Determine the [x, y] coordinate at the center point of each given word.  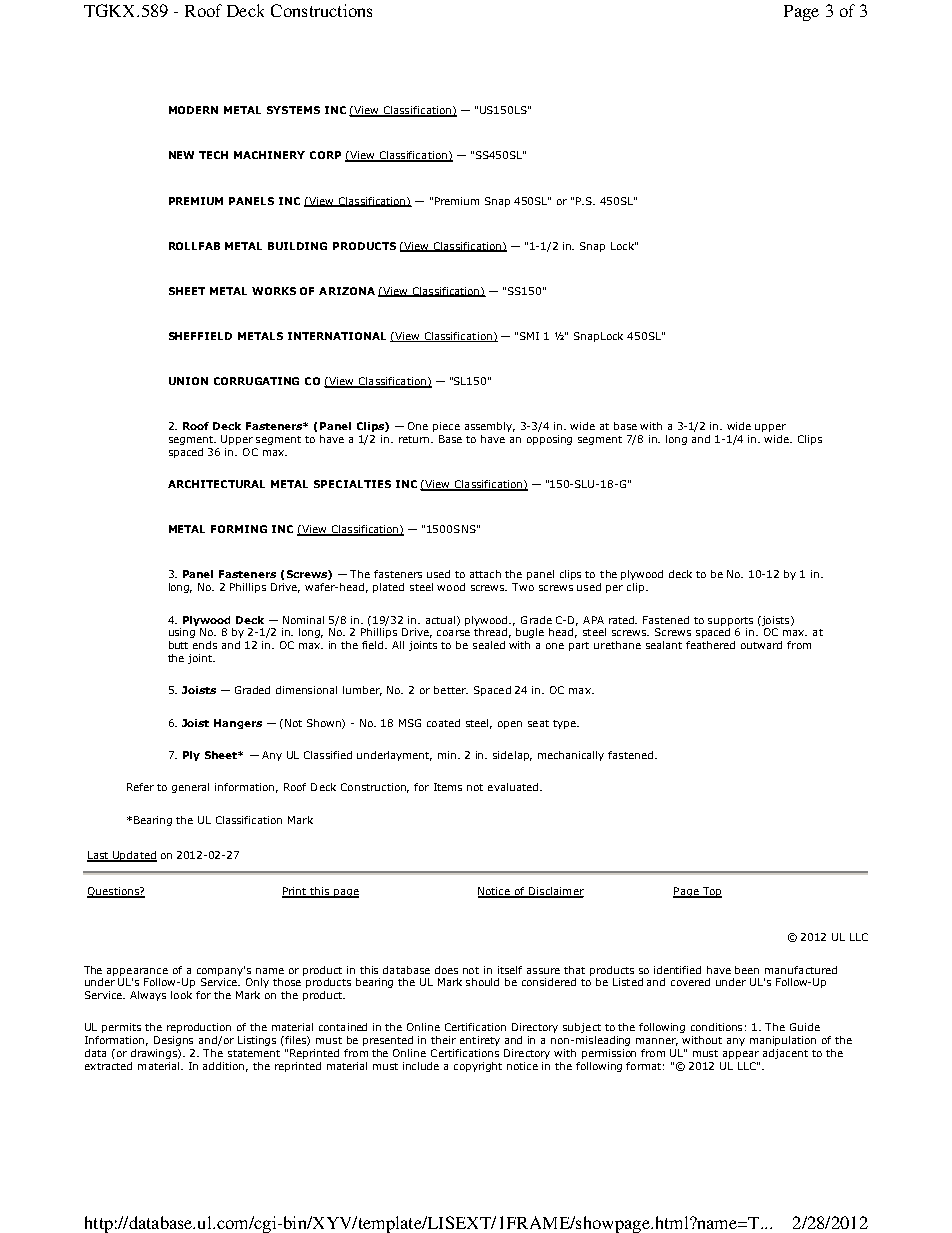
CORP [325, 155]
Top [711, 892]
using [182, 633]
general [190, 788]
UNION [188, 381]
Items [448, 787]
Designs [173, 1041]
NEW [181, 155]
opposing [549, 440]
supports [730, 621]
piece [446, 427]
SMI [529, 336]
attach [485, 574]
